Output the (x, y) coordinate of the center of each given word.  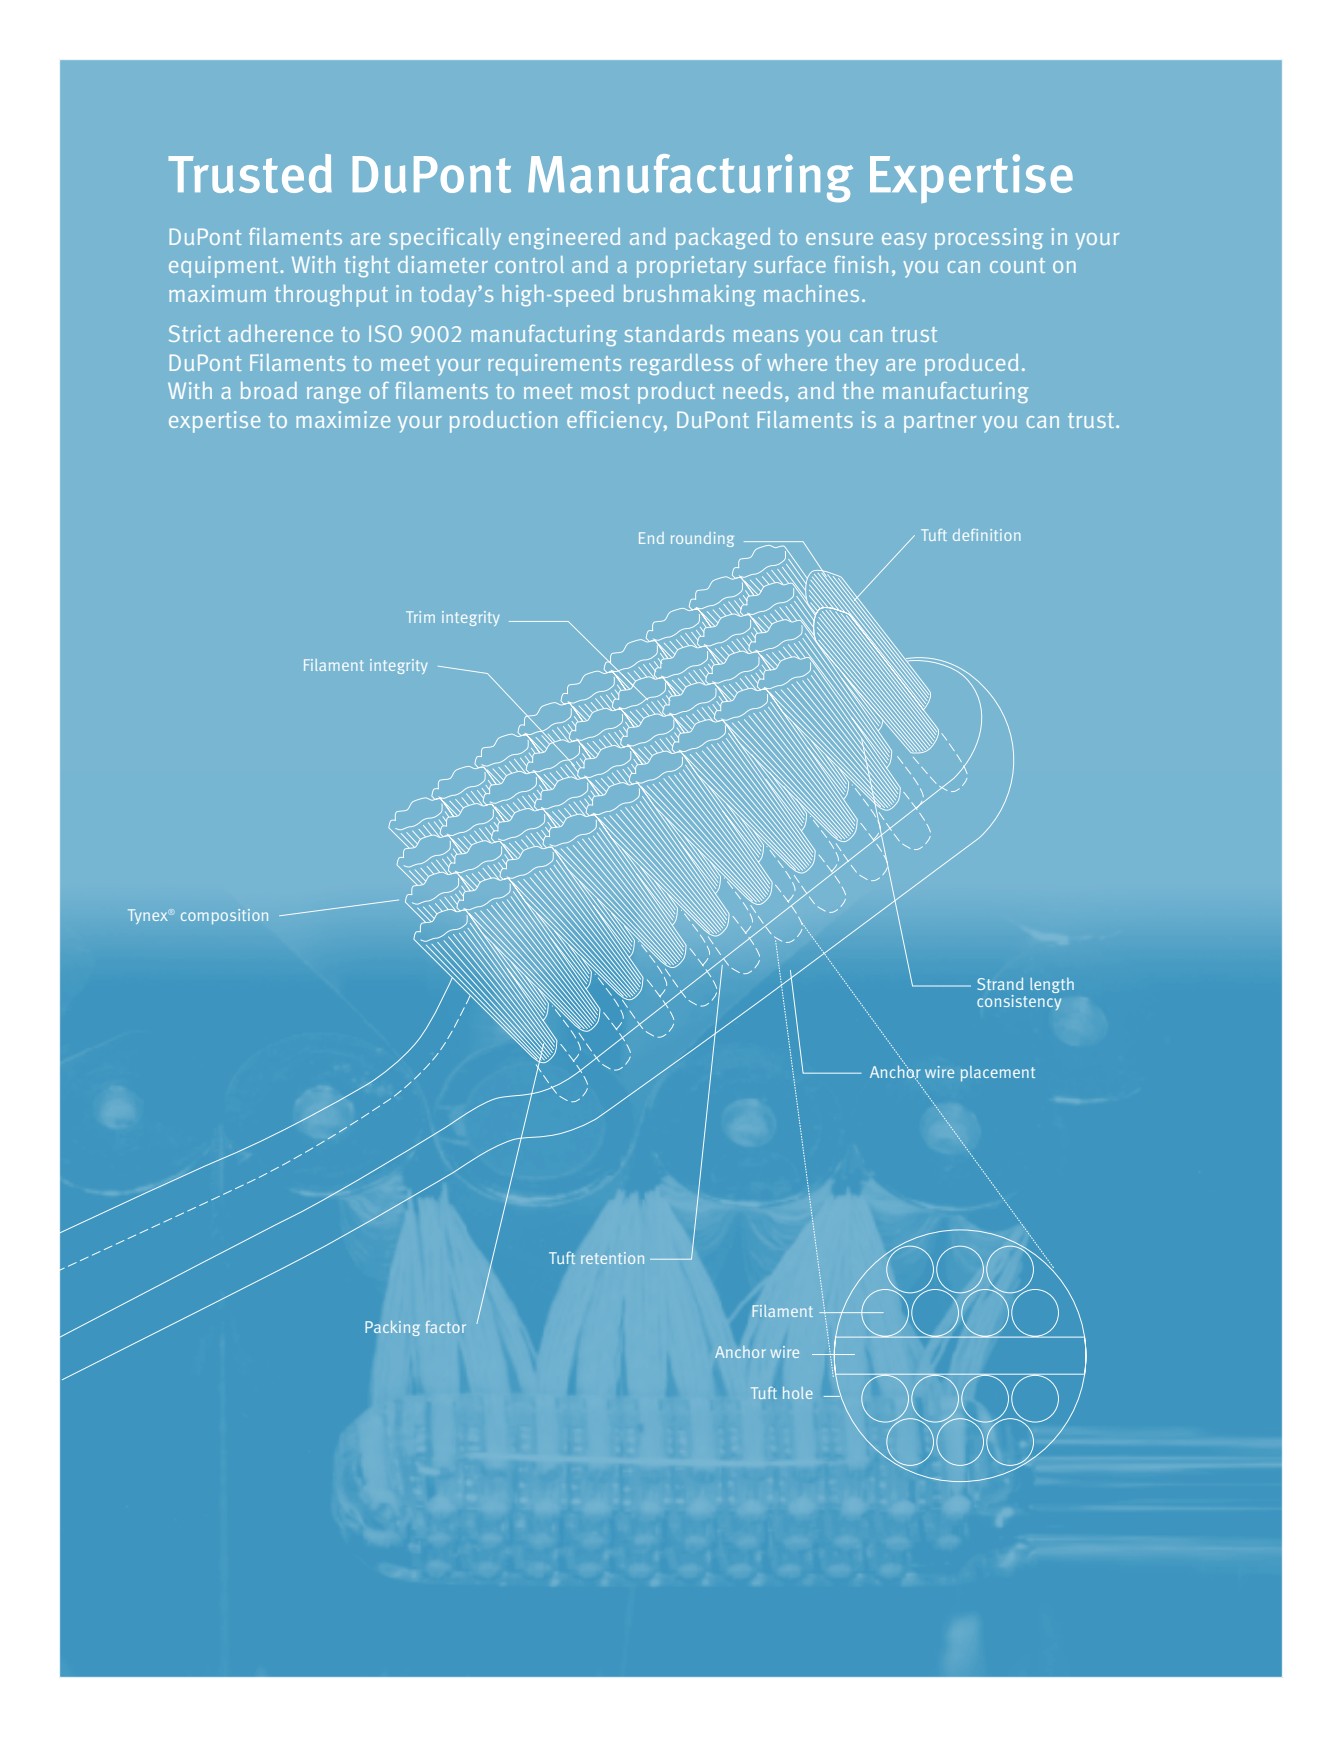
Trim (420, 617)
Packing (393, 1328)
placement (998, 1074)
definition (986, 535)
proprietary (691, 267)
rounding (702, 539)
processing (989, 239)
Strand (1000, 984)
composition (224, 916)
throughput (331, 296)
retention (612, 1258)
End (651, 538)
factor (446, 1327)
